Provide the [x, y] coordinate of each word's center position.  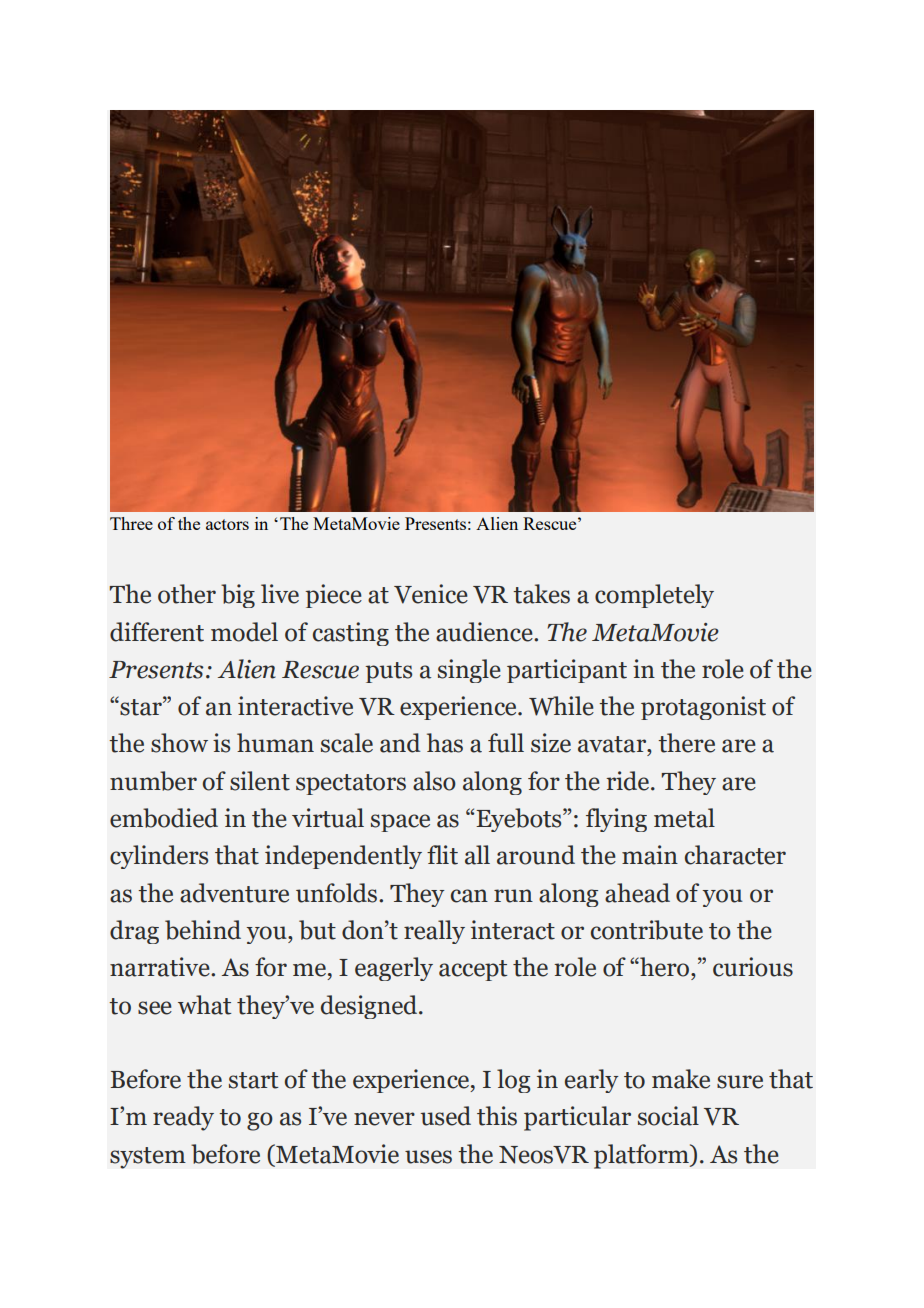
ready [183, 1118]
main [650, 855]
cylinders [159, 857]
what [204, 1005]
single [469, 671]
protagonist [703, 708]
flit [442, 855]
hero [665, 967]
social [668, 1116]
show [179, 743]
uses [428, 1157]
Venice [431, 594]
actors [227, 524]
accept [473, 970]
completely [654, 596]
